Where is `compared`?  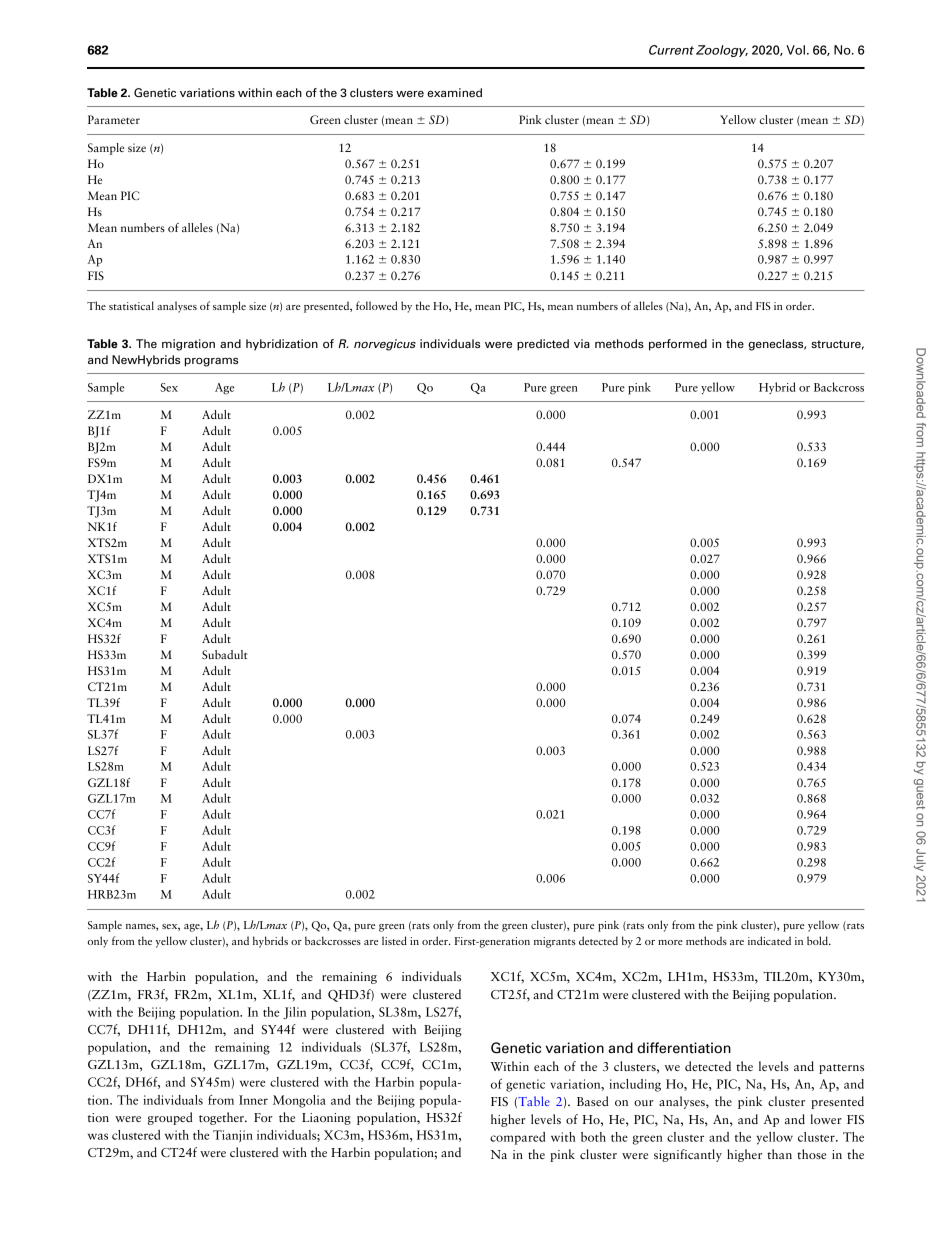 compared is located at coordinates (517, 1138).
